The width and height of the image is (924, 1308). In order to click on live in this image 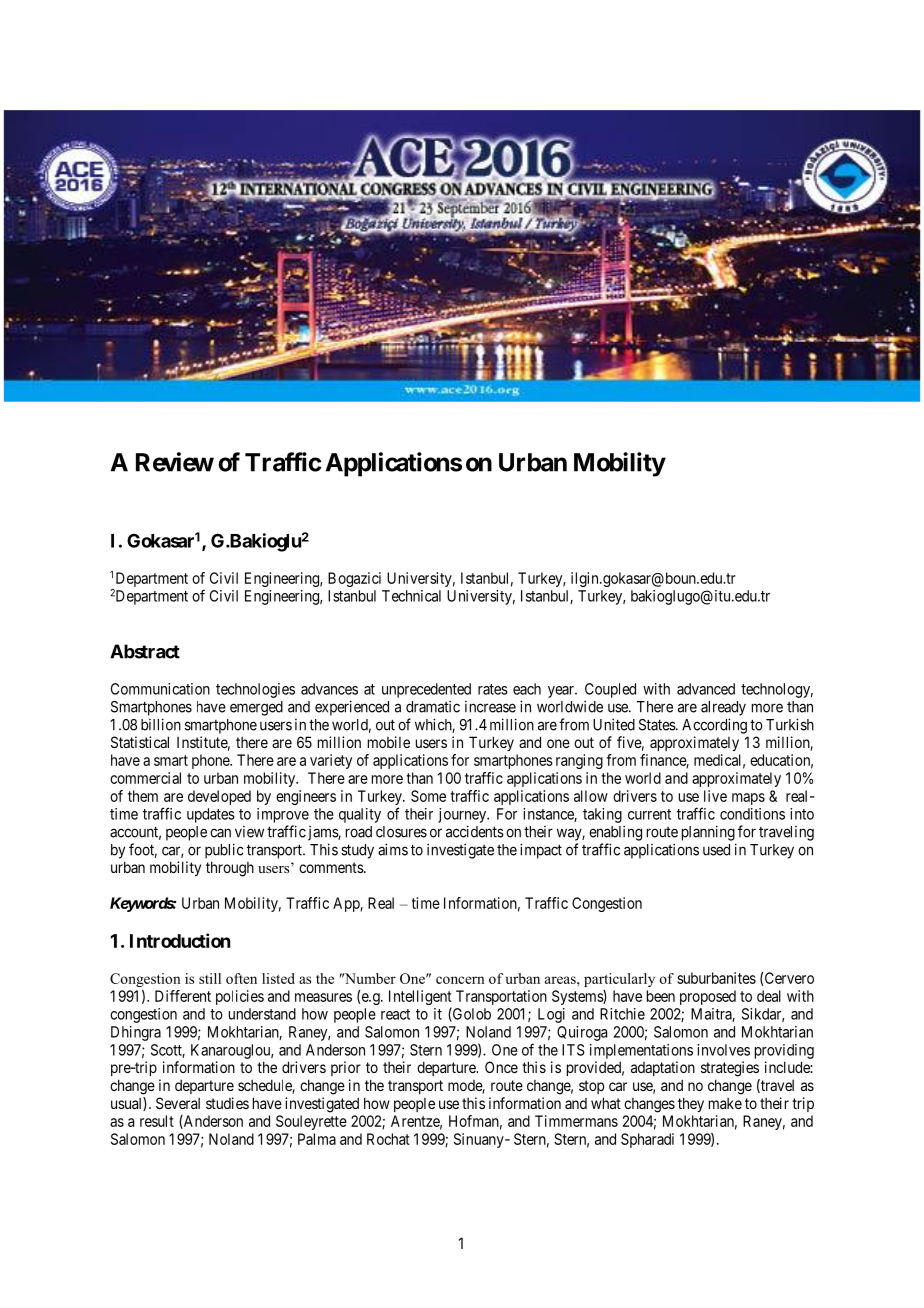, I will do `click(715, 796)`.
